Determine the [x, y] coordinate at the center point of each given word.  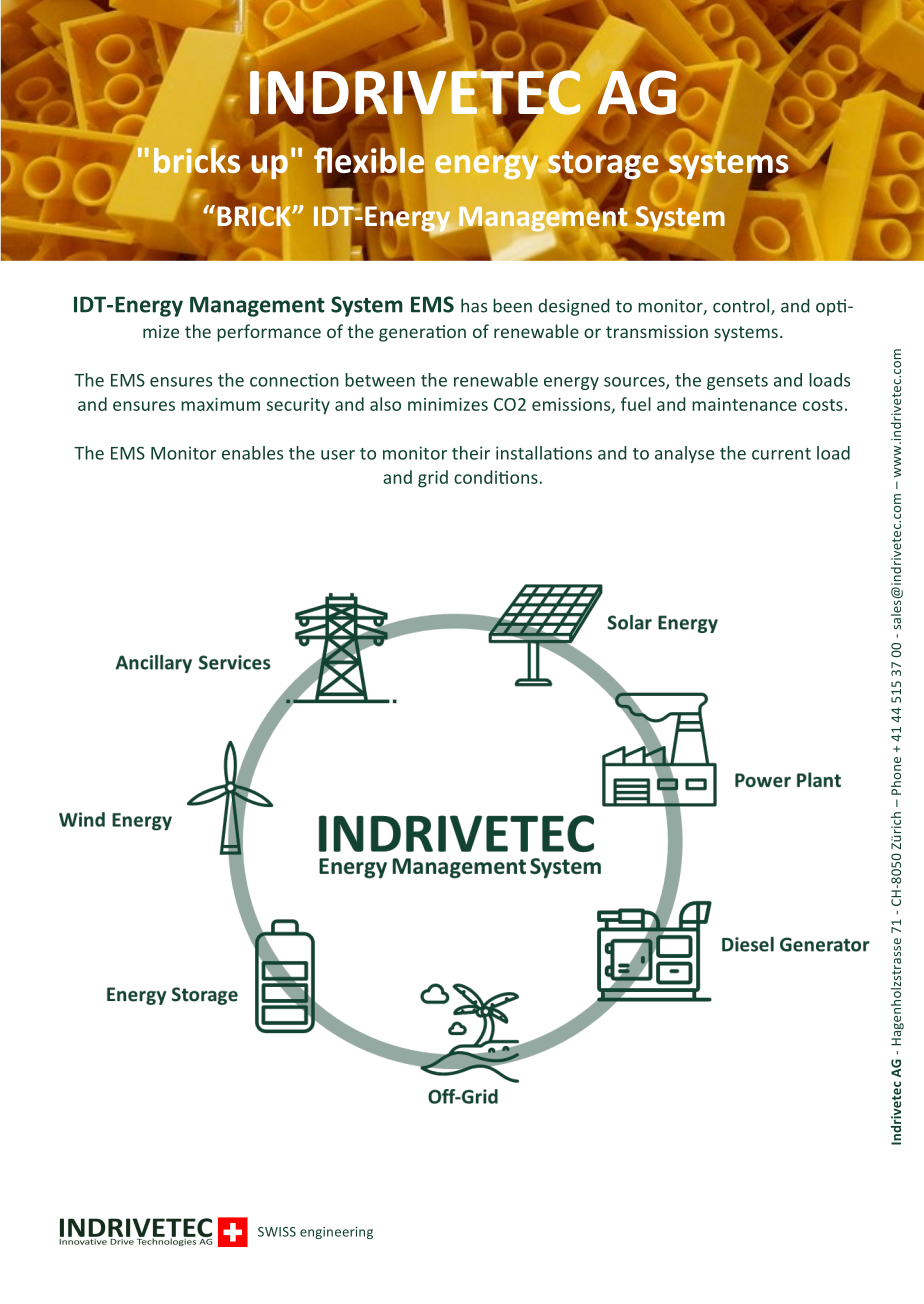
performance [269, 333]
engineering [336, 1233]
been [512, 305]
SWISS [277, 1232]
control [742, 306]
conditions [497, 477]
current [781, 454]
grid [433, 479]
